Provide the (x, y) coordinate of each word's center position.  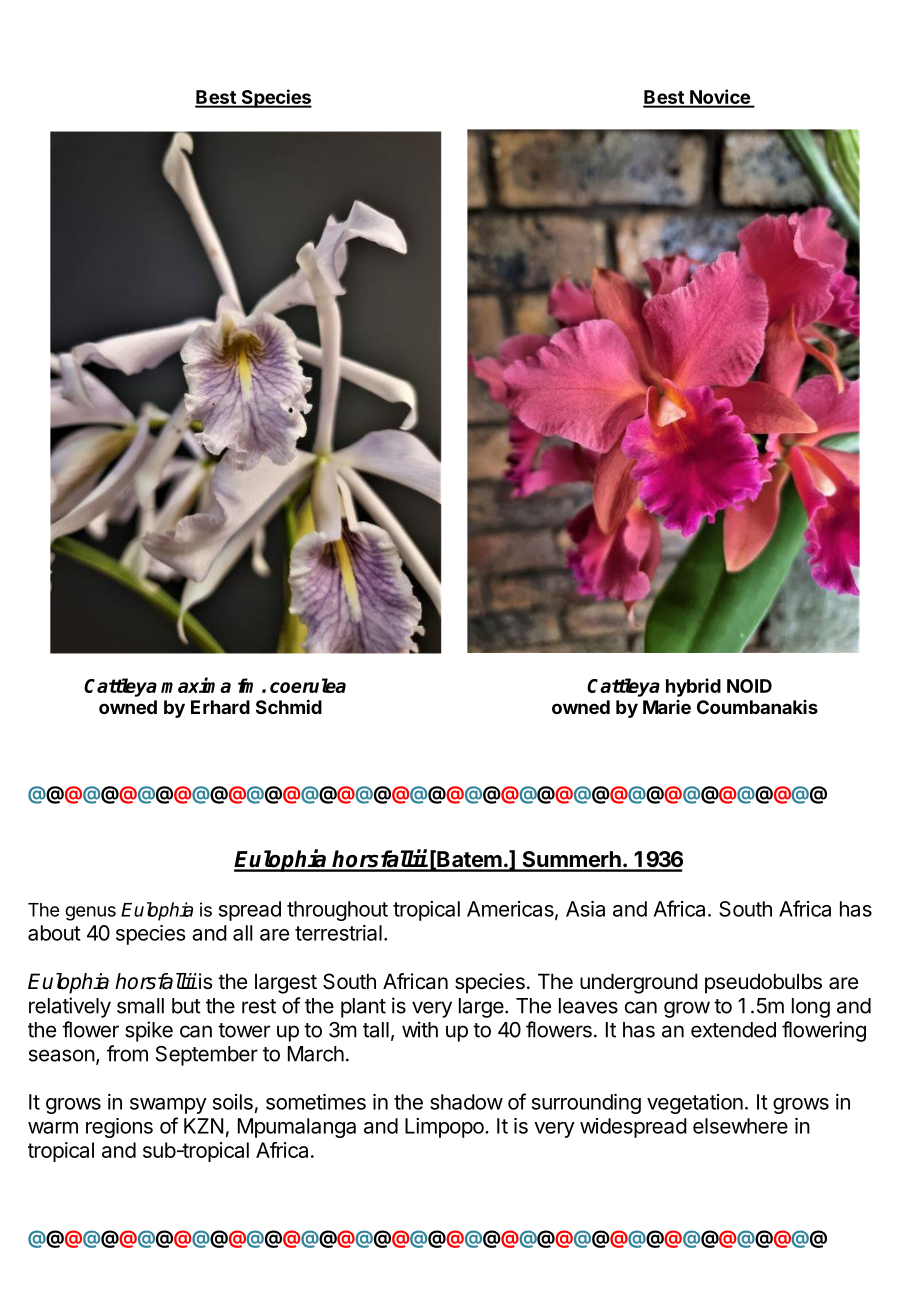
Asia (585, 909)
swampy (168, 1106)
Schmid (289, 706)
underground (639, 983)
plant (363, 1008)
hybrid (693, 687)
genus (90, 913)
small (140, 1006)
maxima (196, 685)
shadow (466, 1102)
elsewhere (740, 1126)
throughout (337, 911)
